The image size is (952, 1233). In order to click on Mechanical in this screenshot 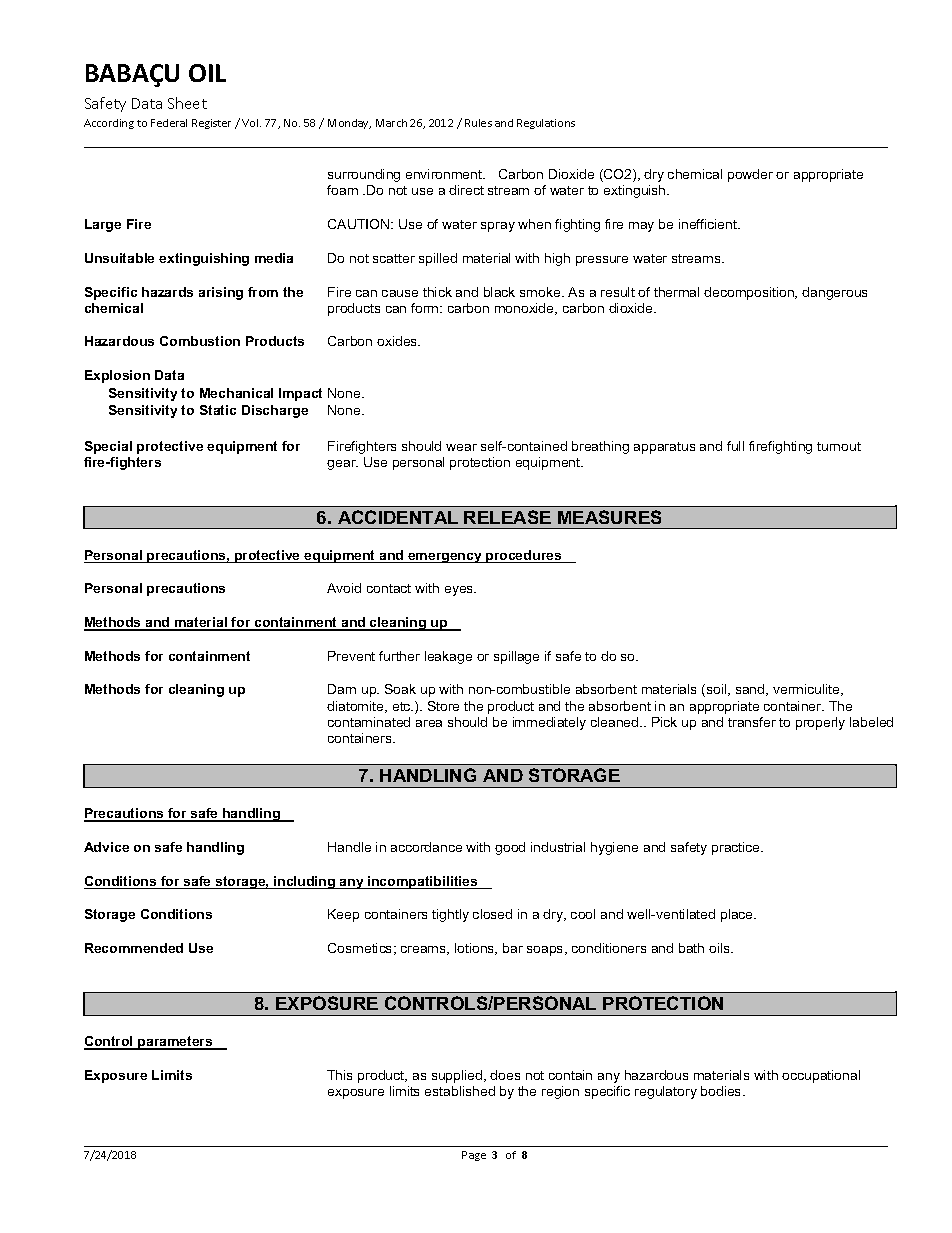, I will do `click(236, 393)`.
